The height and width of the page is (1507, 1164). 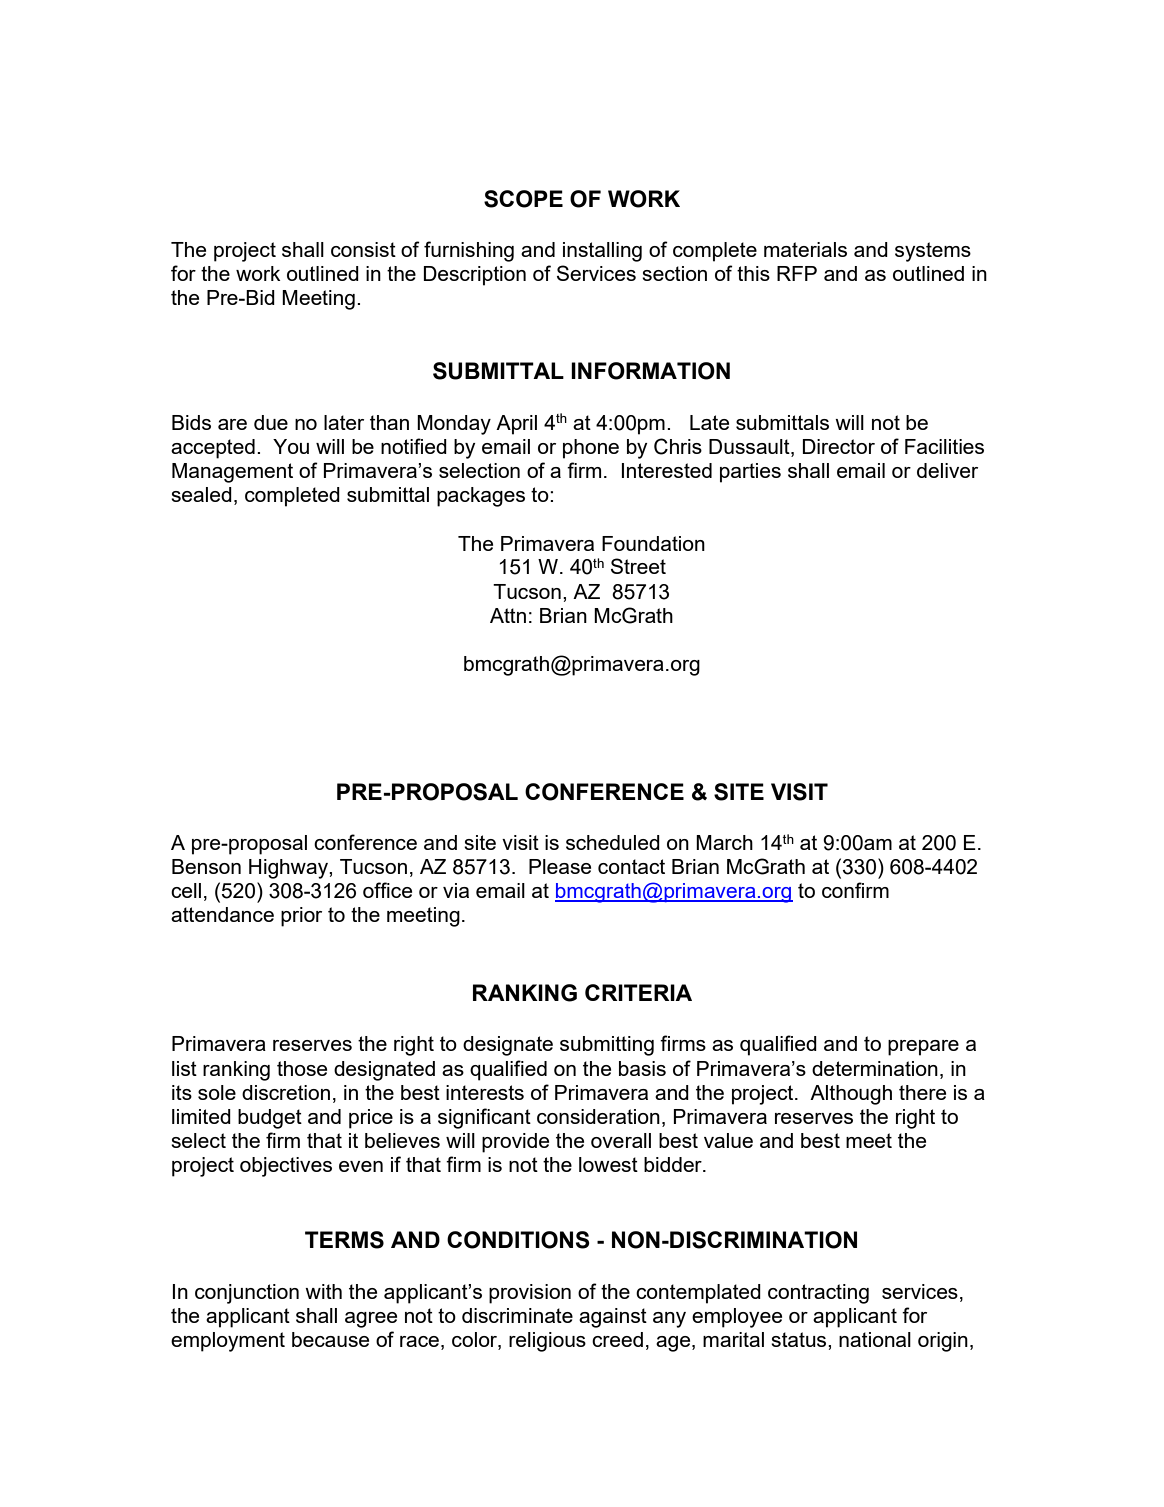 What do you see at coordinates (301, 917) in the page?
I see `prior` at bounding box center [301, 917].
